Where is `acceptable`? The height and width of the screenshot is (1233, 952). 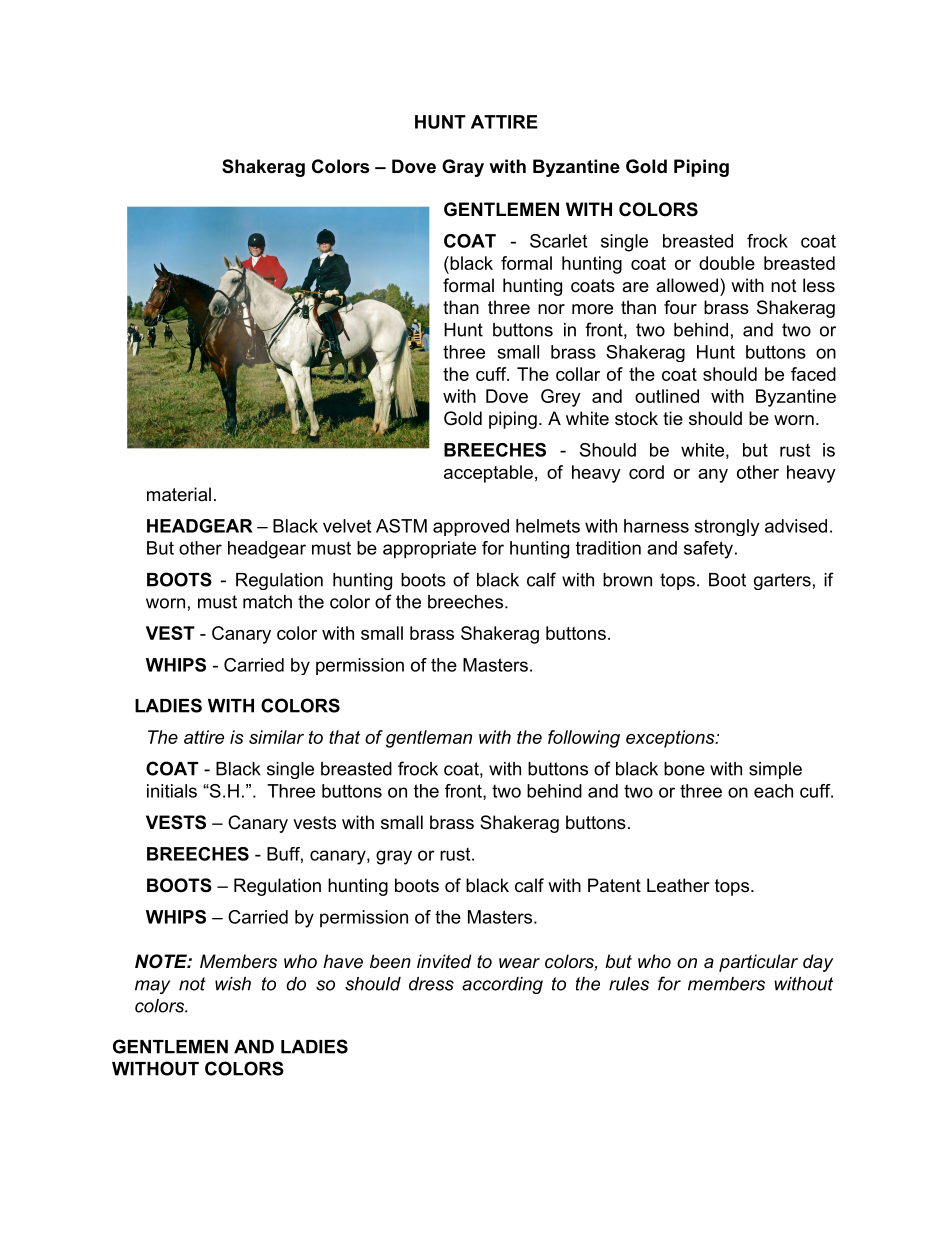
acceptable is located at coordinates (488, 474).
